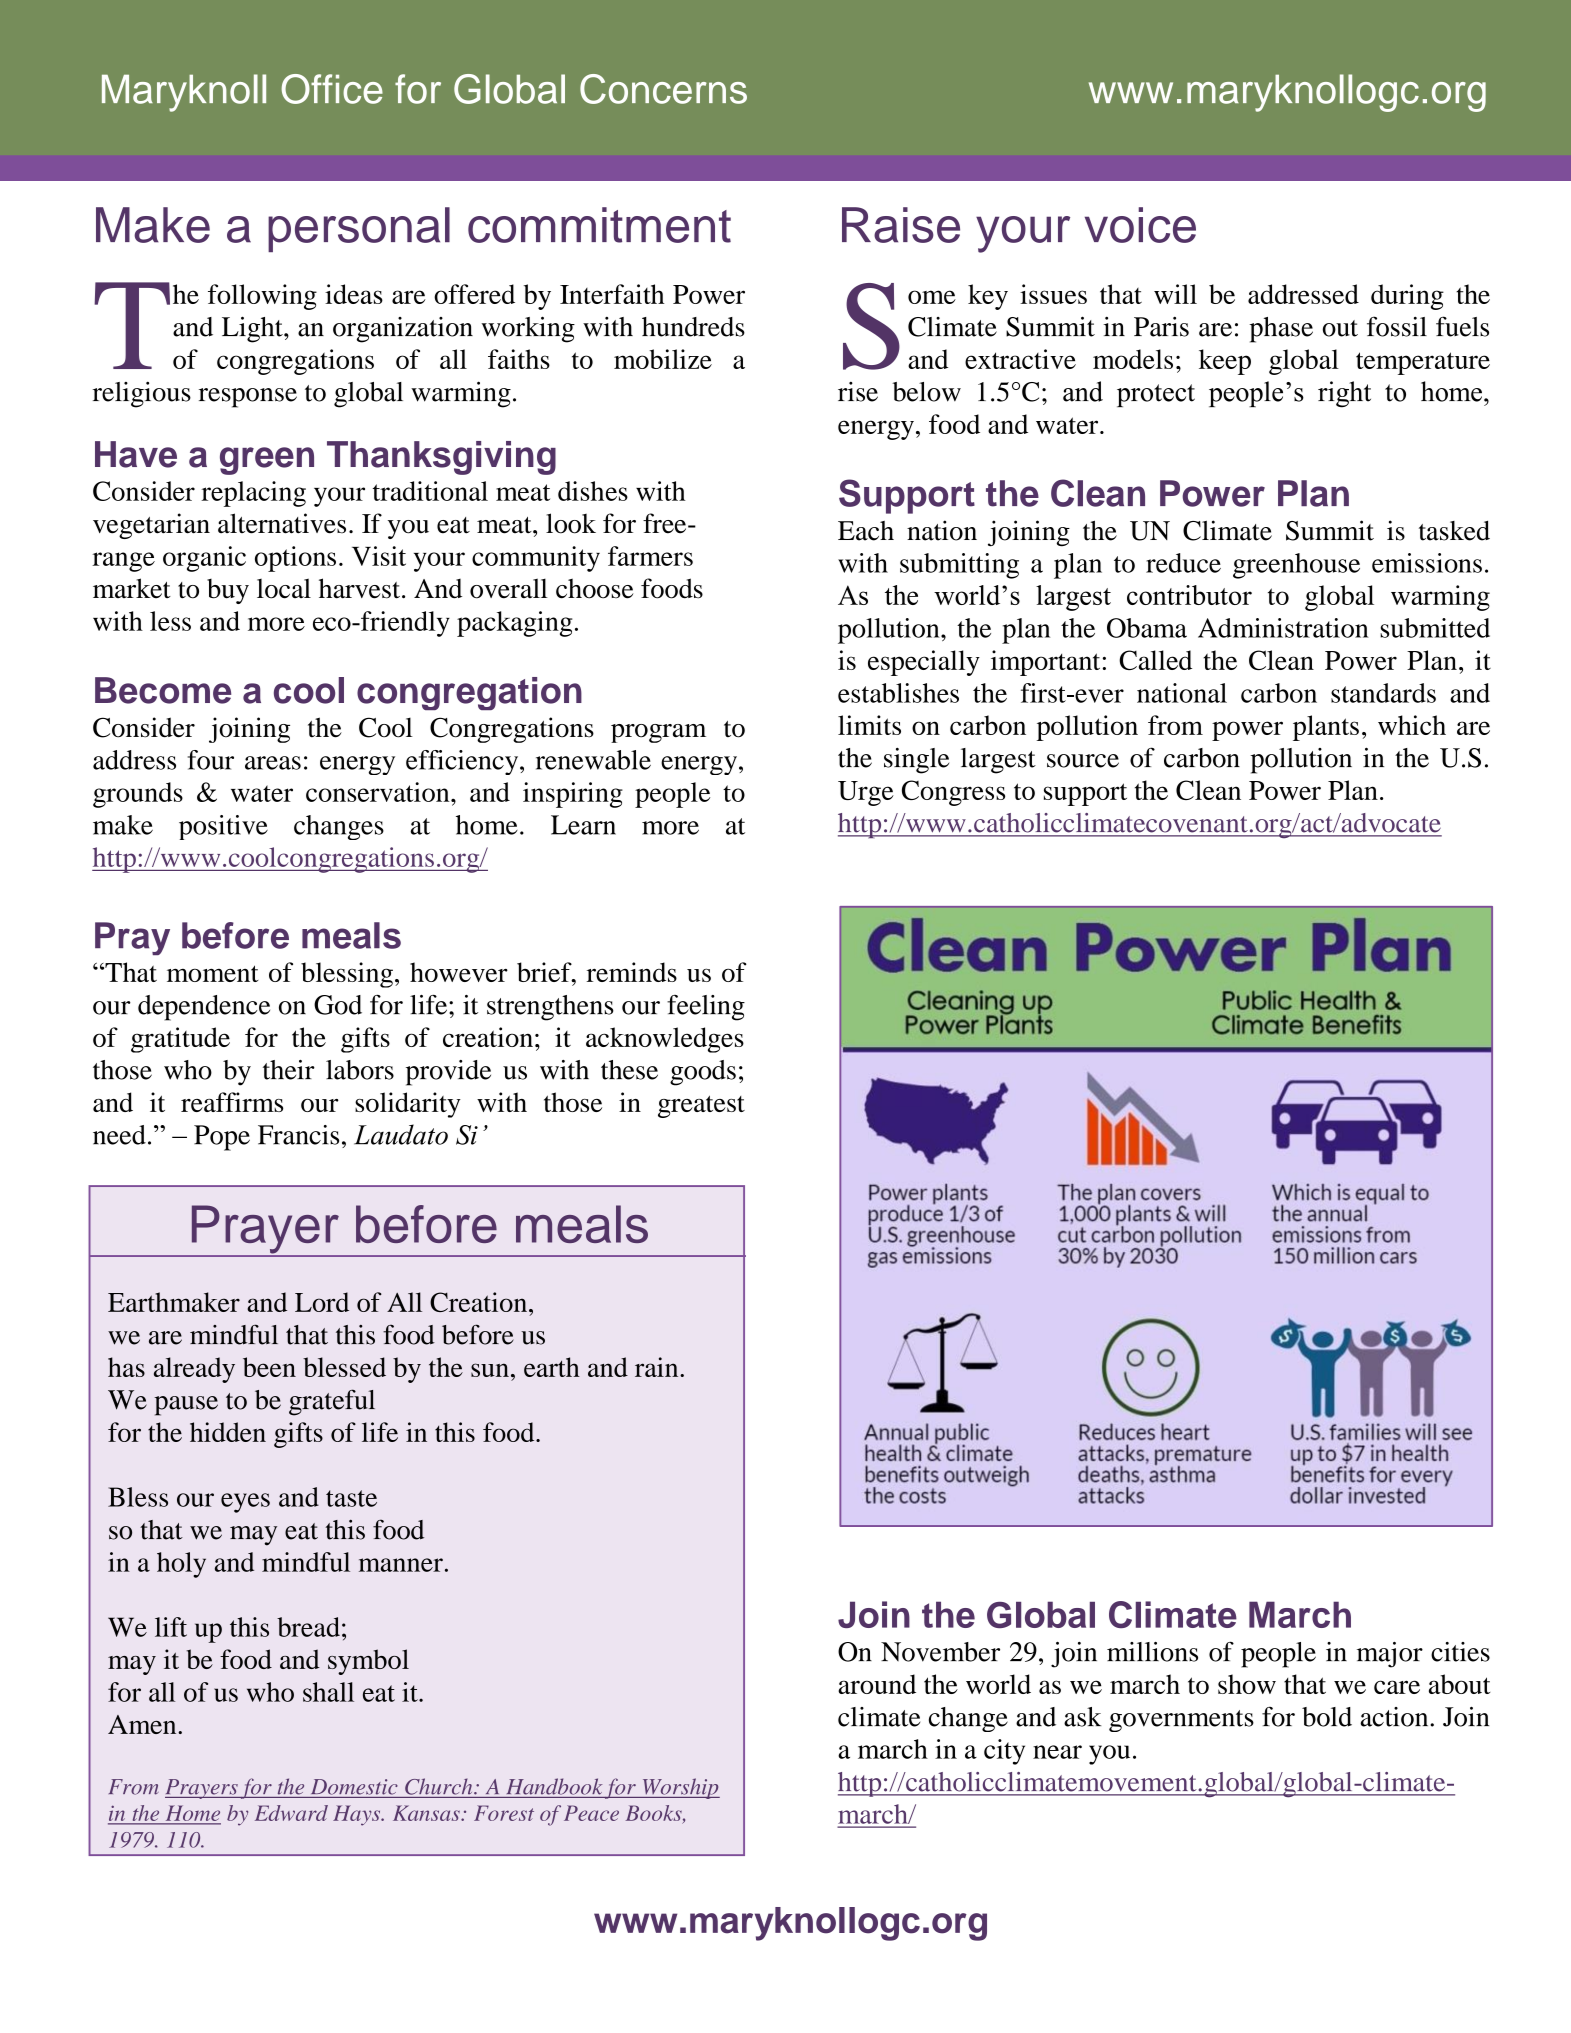  Describe the element at coordinates (332, 89) in the image. I see `Office` at that location.
